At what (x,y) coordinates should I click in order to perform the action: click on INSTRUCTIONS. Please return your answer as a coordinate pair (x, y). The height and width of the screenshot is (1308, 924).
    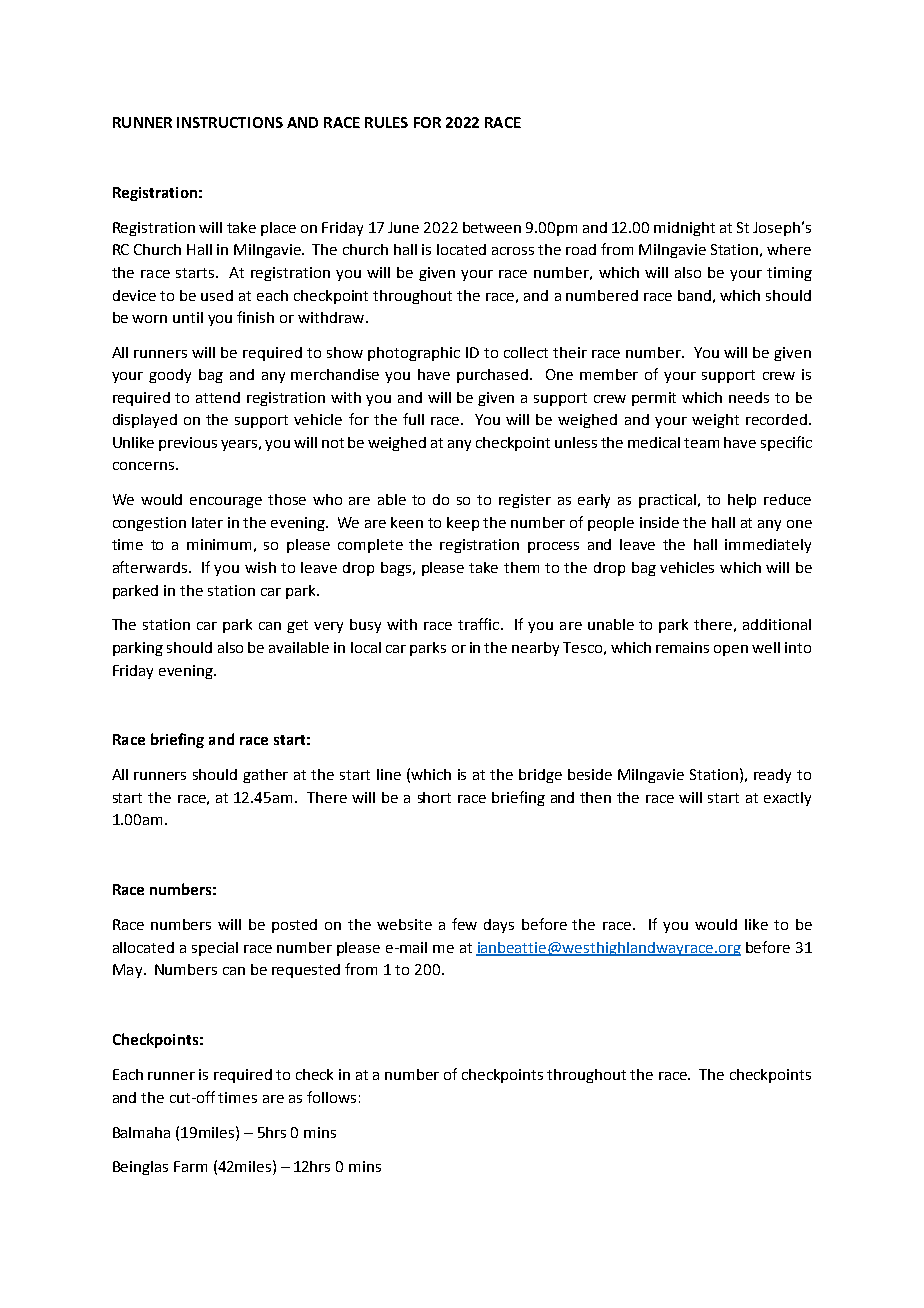
    Looking at the image, I should click on (230, 122).
